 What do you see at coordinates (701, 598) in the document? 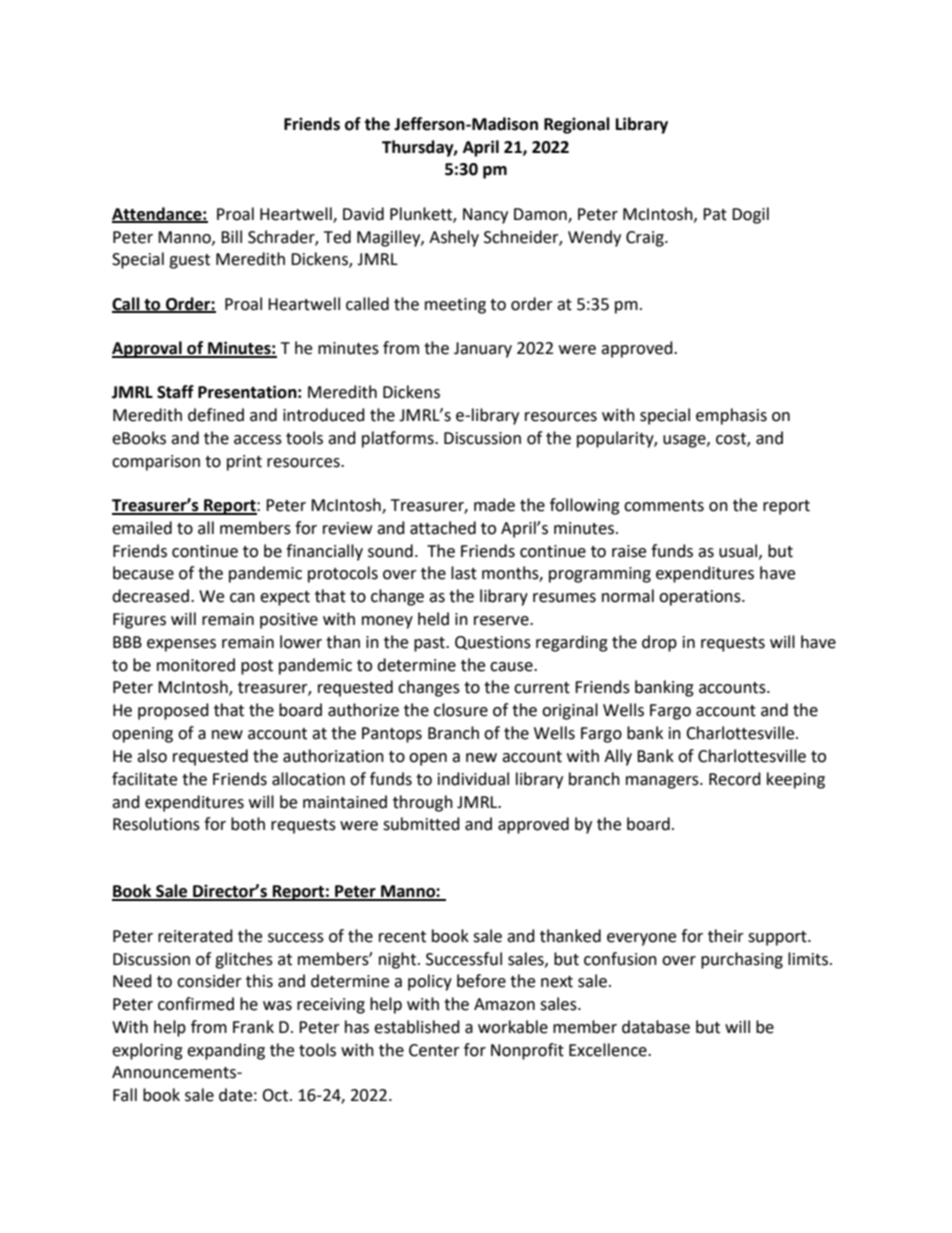
I see `operations` at bounding box center [701, 598].
